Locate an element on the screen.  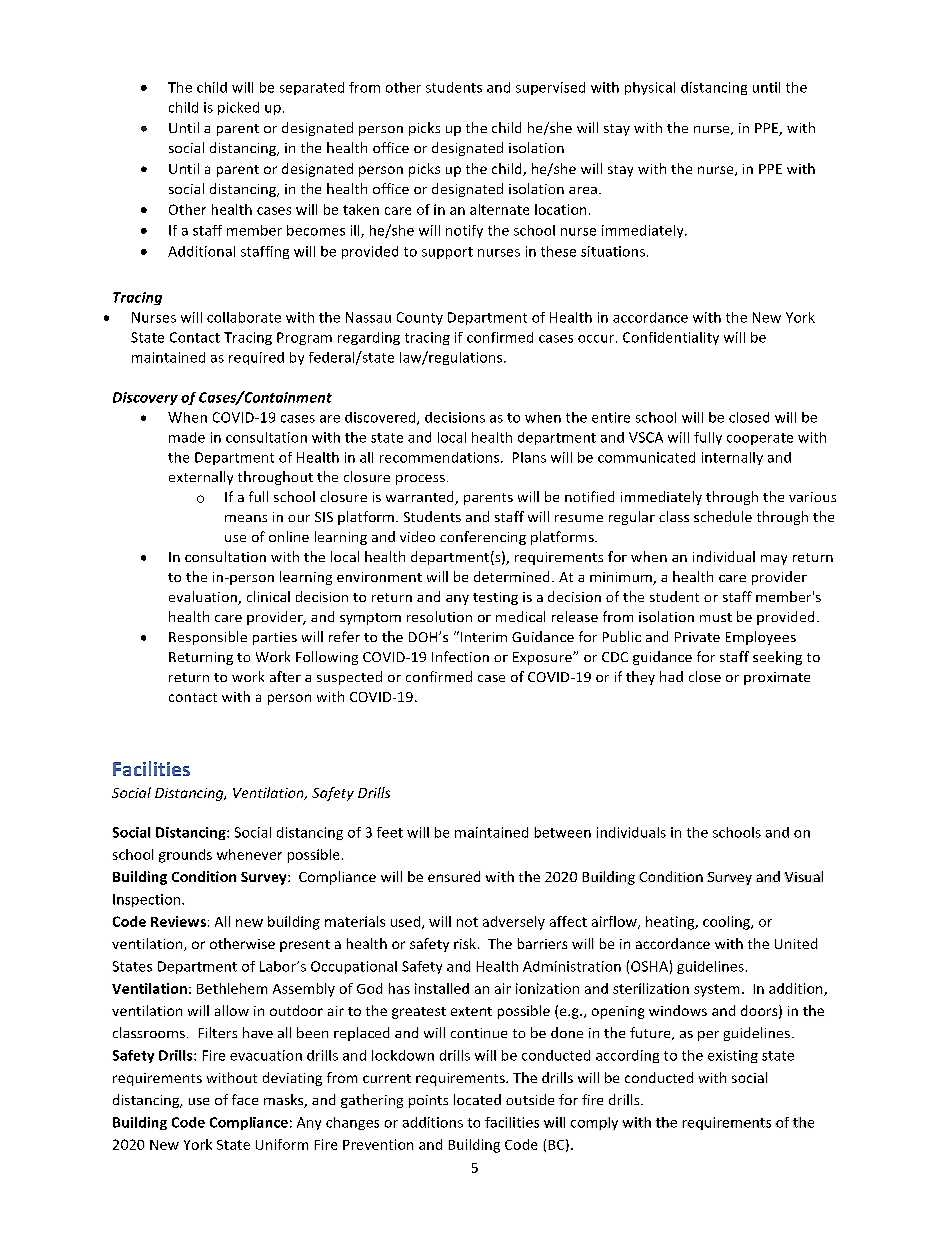
face is located at coordinates (245, 1099).
